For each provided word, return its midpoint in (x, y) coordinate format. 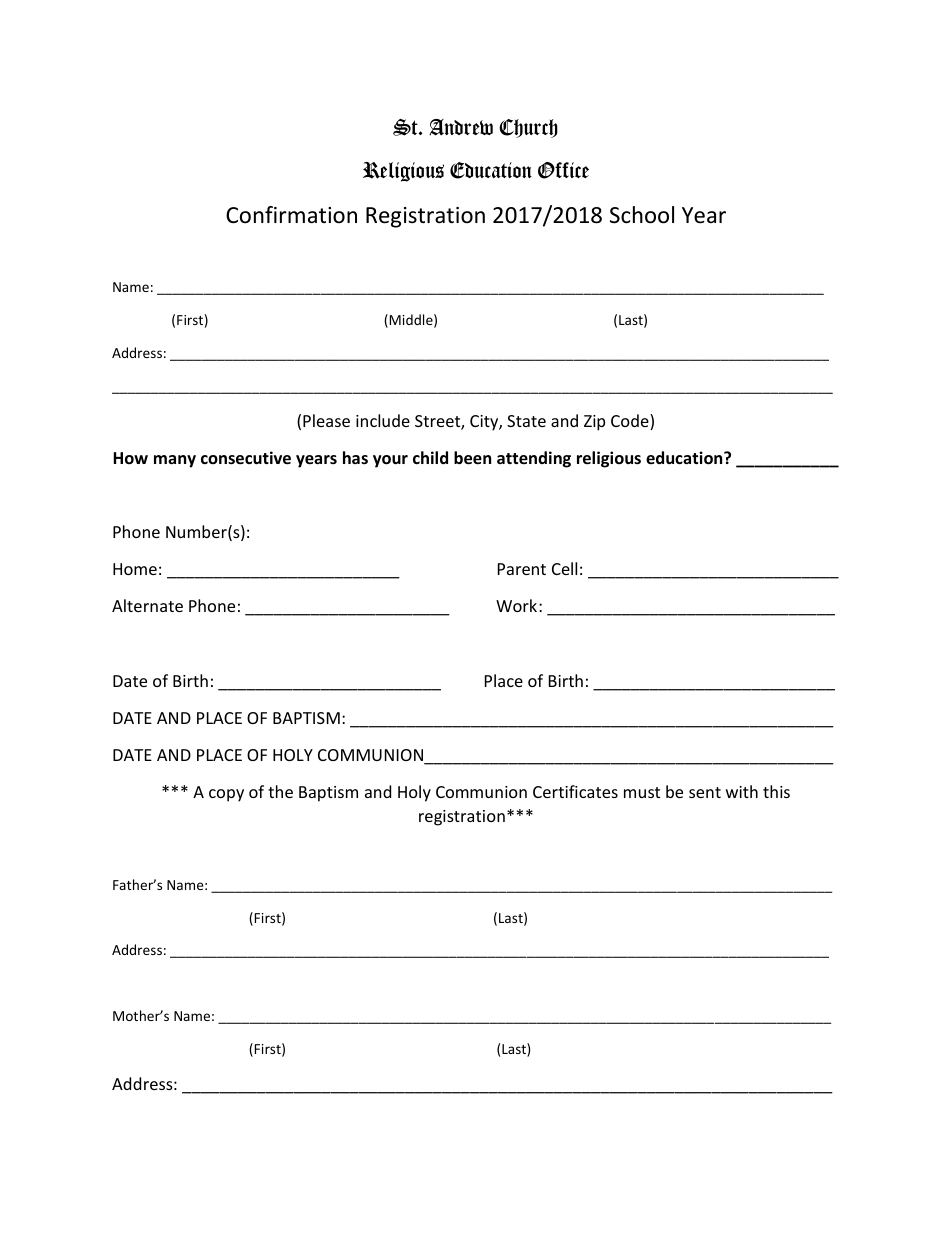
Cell (564, 568)
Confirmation (291, 215)
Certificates (575, 791)
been (472, 458)
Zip (594, 423)
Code (631, 422)
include (383, 420)
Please (326, 420)
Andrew (461, 127)
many (175, 461)
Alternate (147, 605)
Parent (522, 569)
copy (226, 795)
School (642, 215)
